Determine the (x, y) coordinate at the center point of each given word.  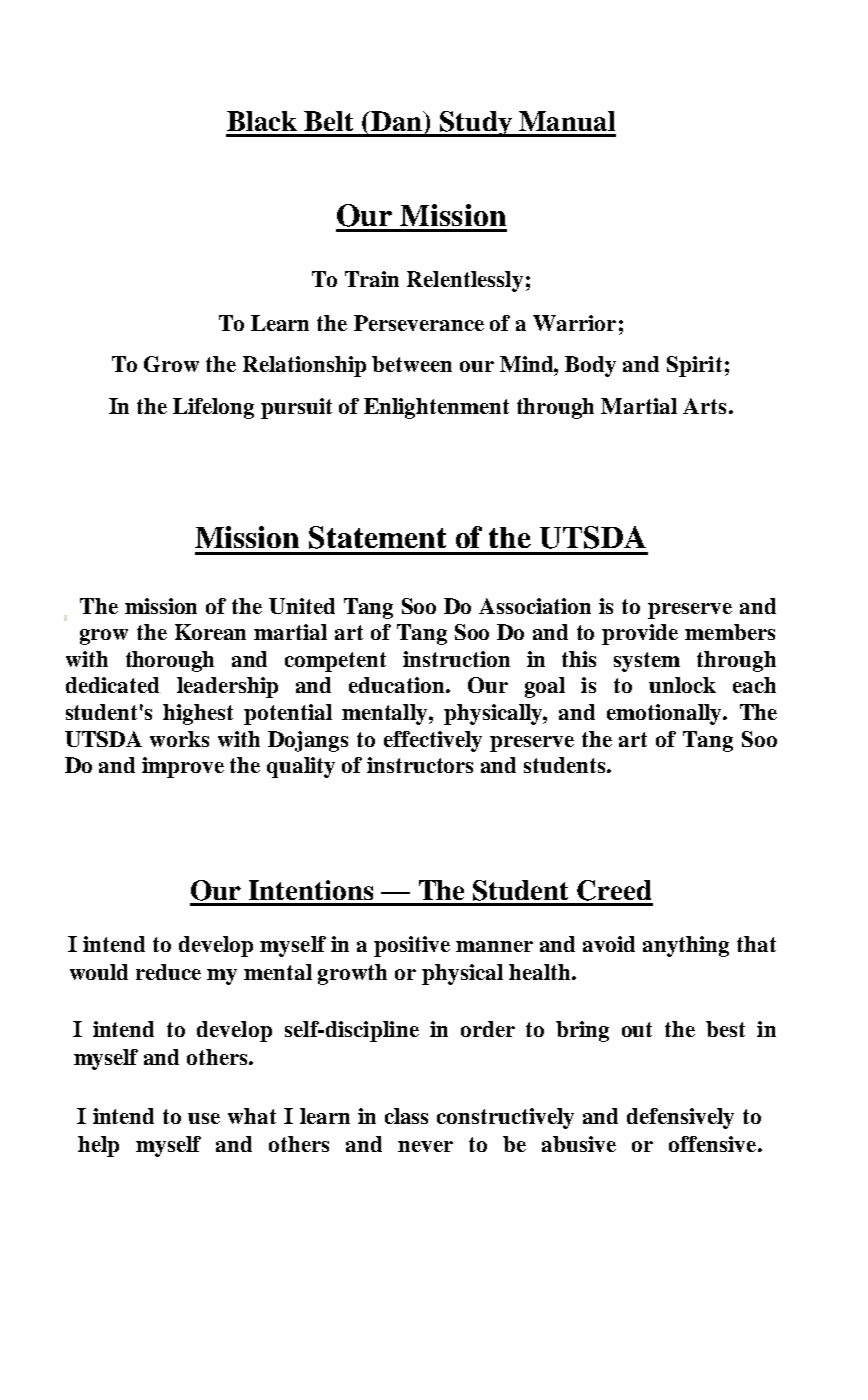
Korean (210, 632)
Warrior (574, 323)
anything (686, 946)
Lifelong (213, 408)
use (204, 1118)
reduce (168, 972)
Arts (704, 406)
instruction (456, 659)
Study (476, 124)
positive (412, 946)
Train (372, 279)
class (406, 1116)
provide (640, 634)
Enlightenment (436, 408)
